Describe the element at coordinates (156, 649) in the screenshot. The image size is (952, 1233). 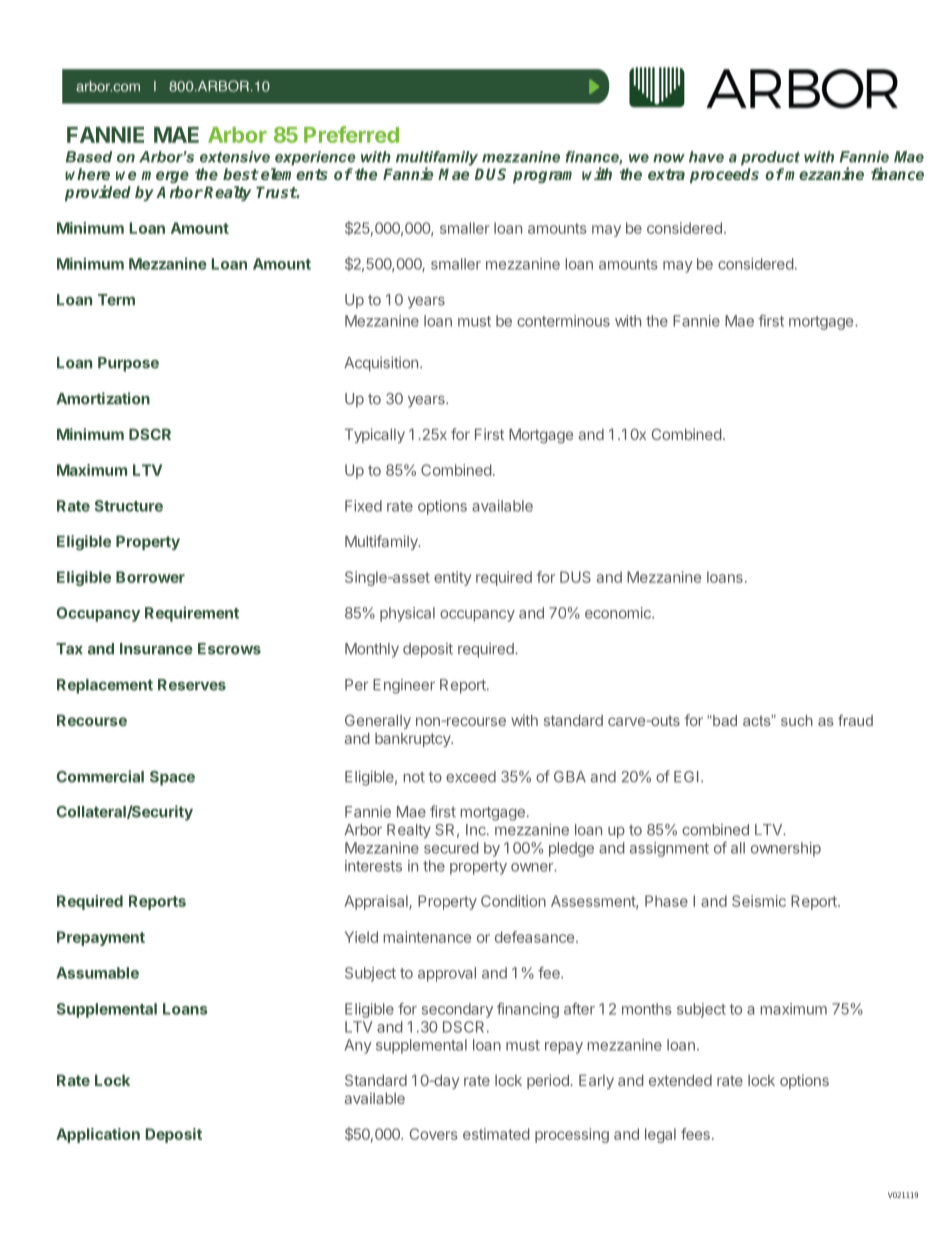
I see `Insurance` at that location.
